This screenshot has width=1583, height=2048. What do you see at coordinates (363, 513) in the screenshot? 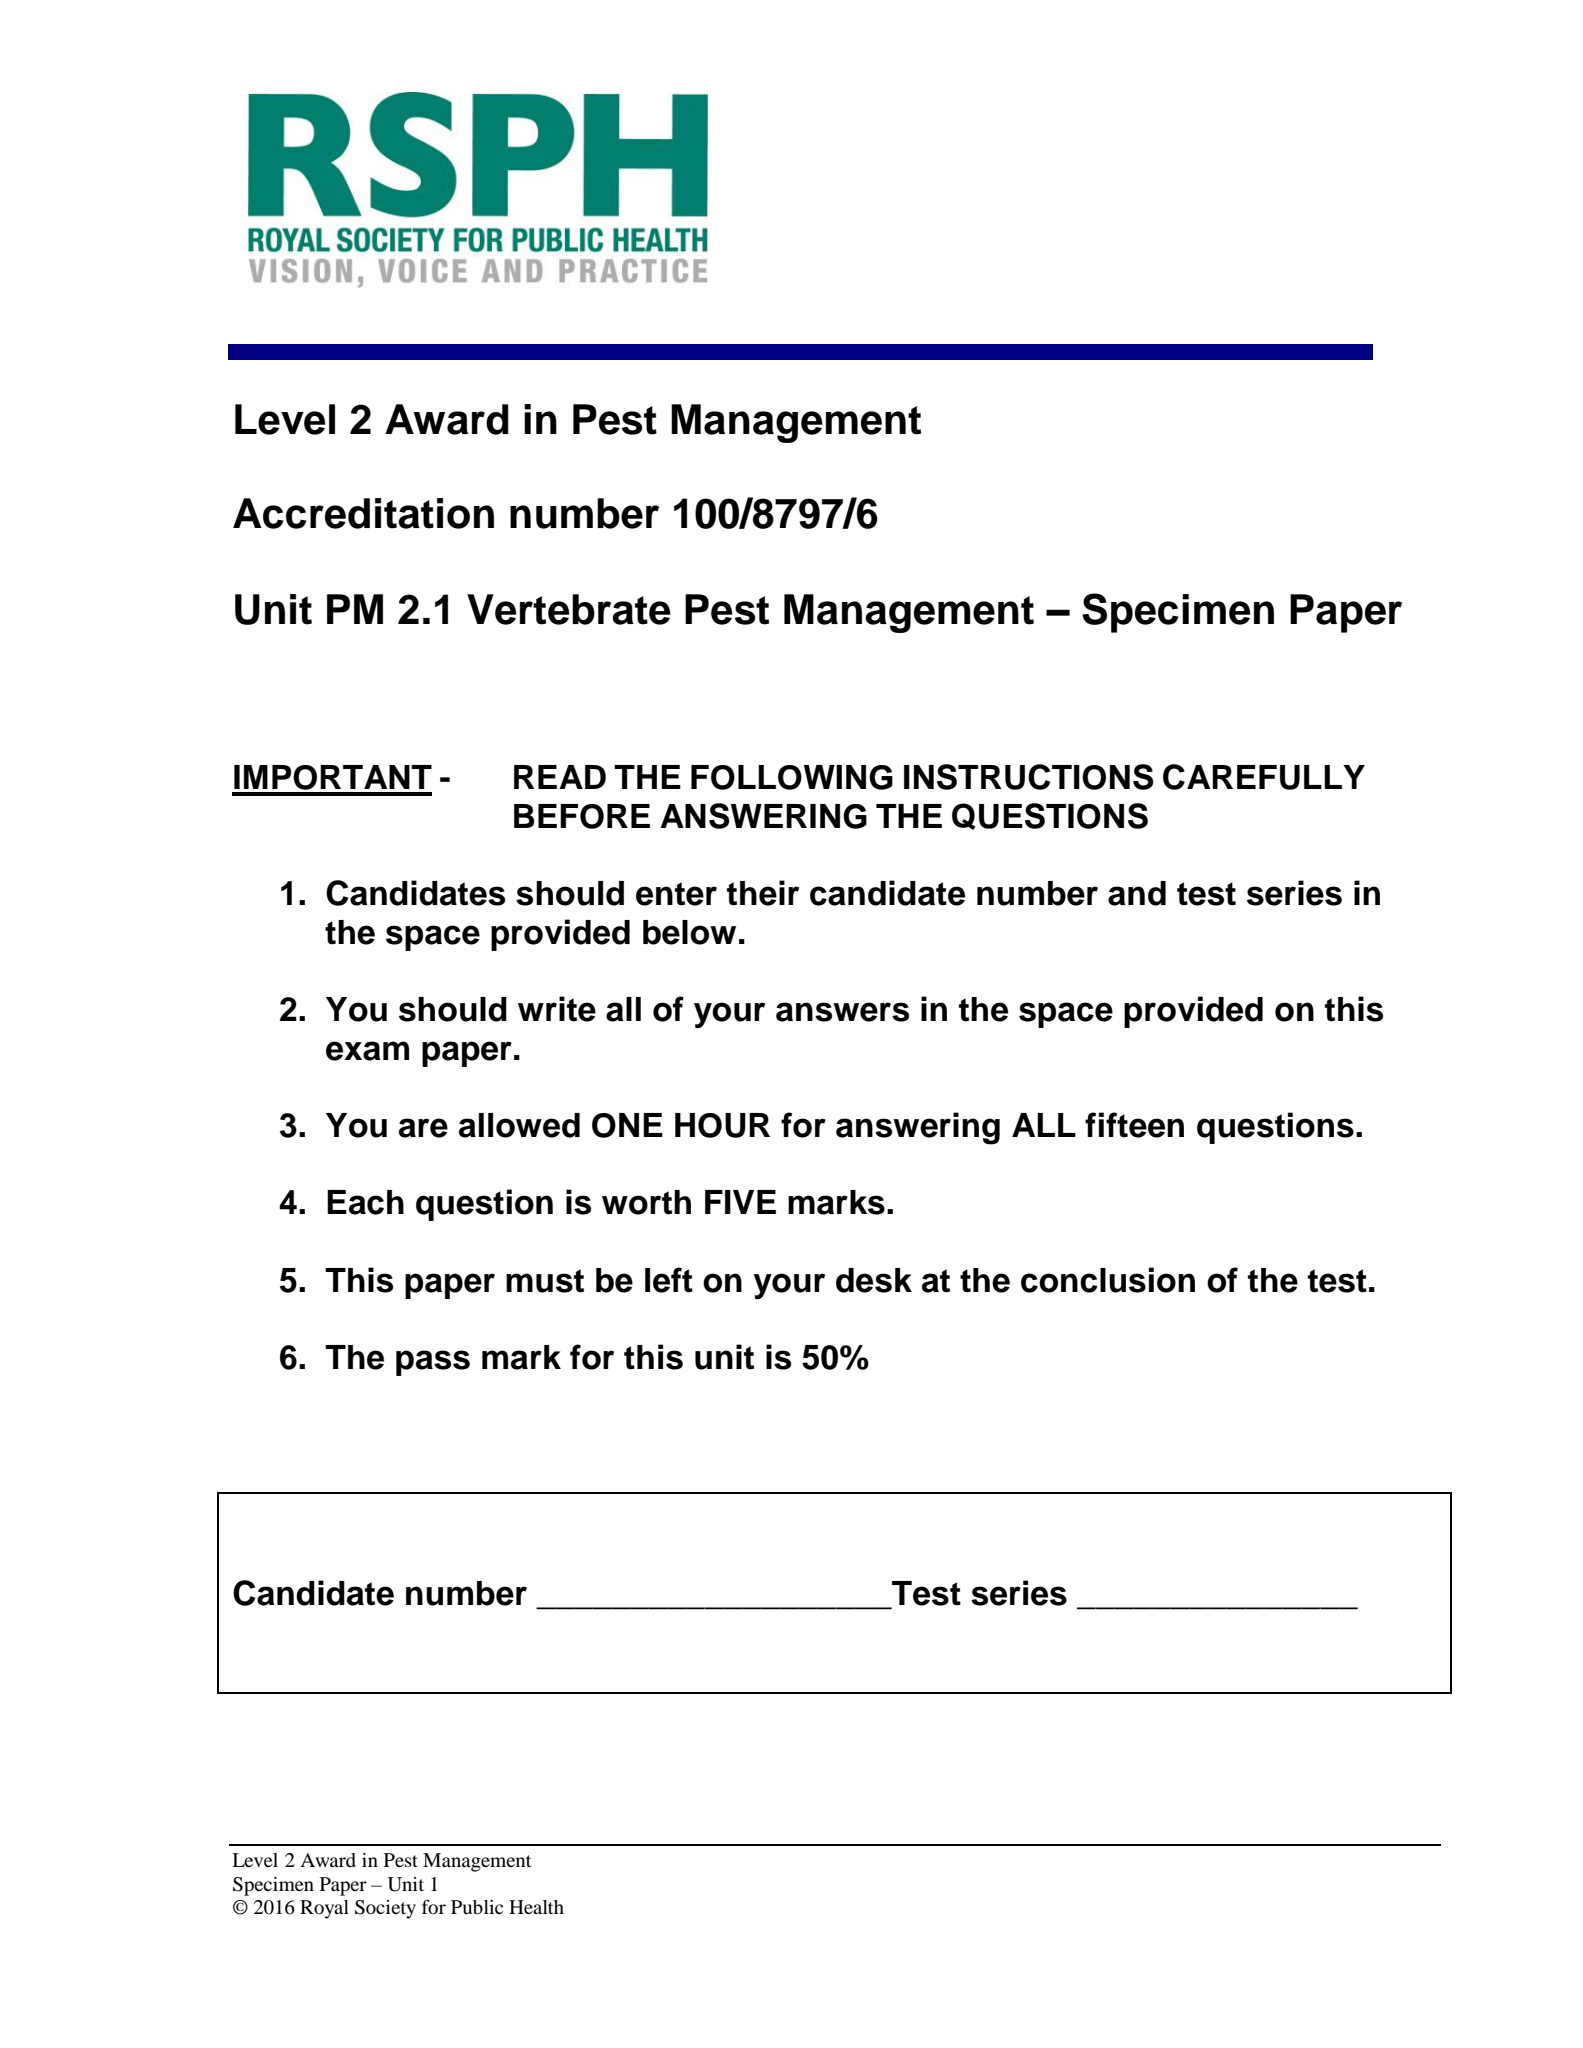
I see `Accreditation` at bounding box center [363, 513].
